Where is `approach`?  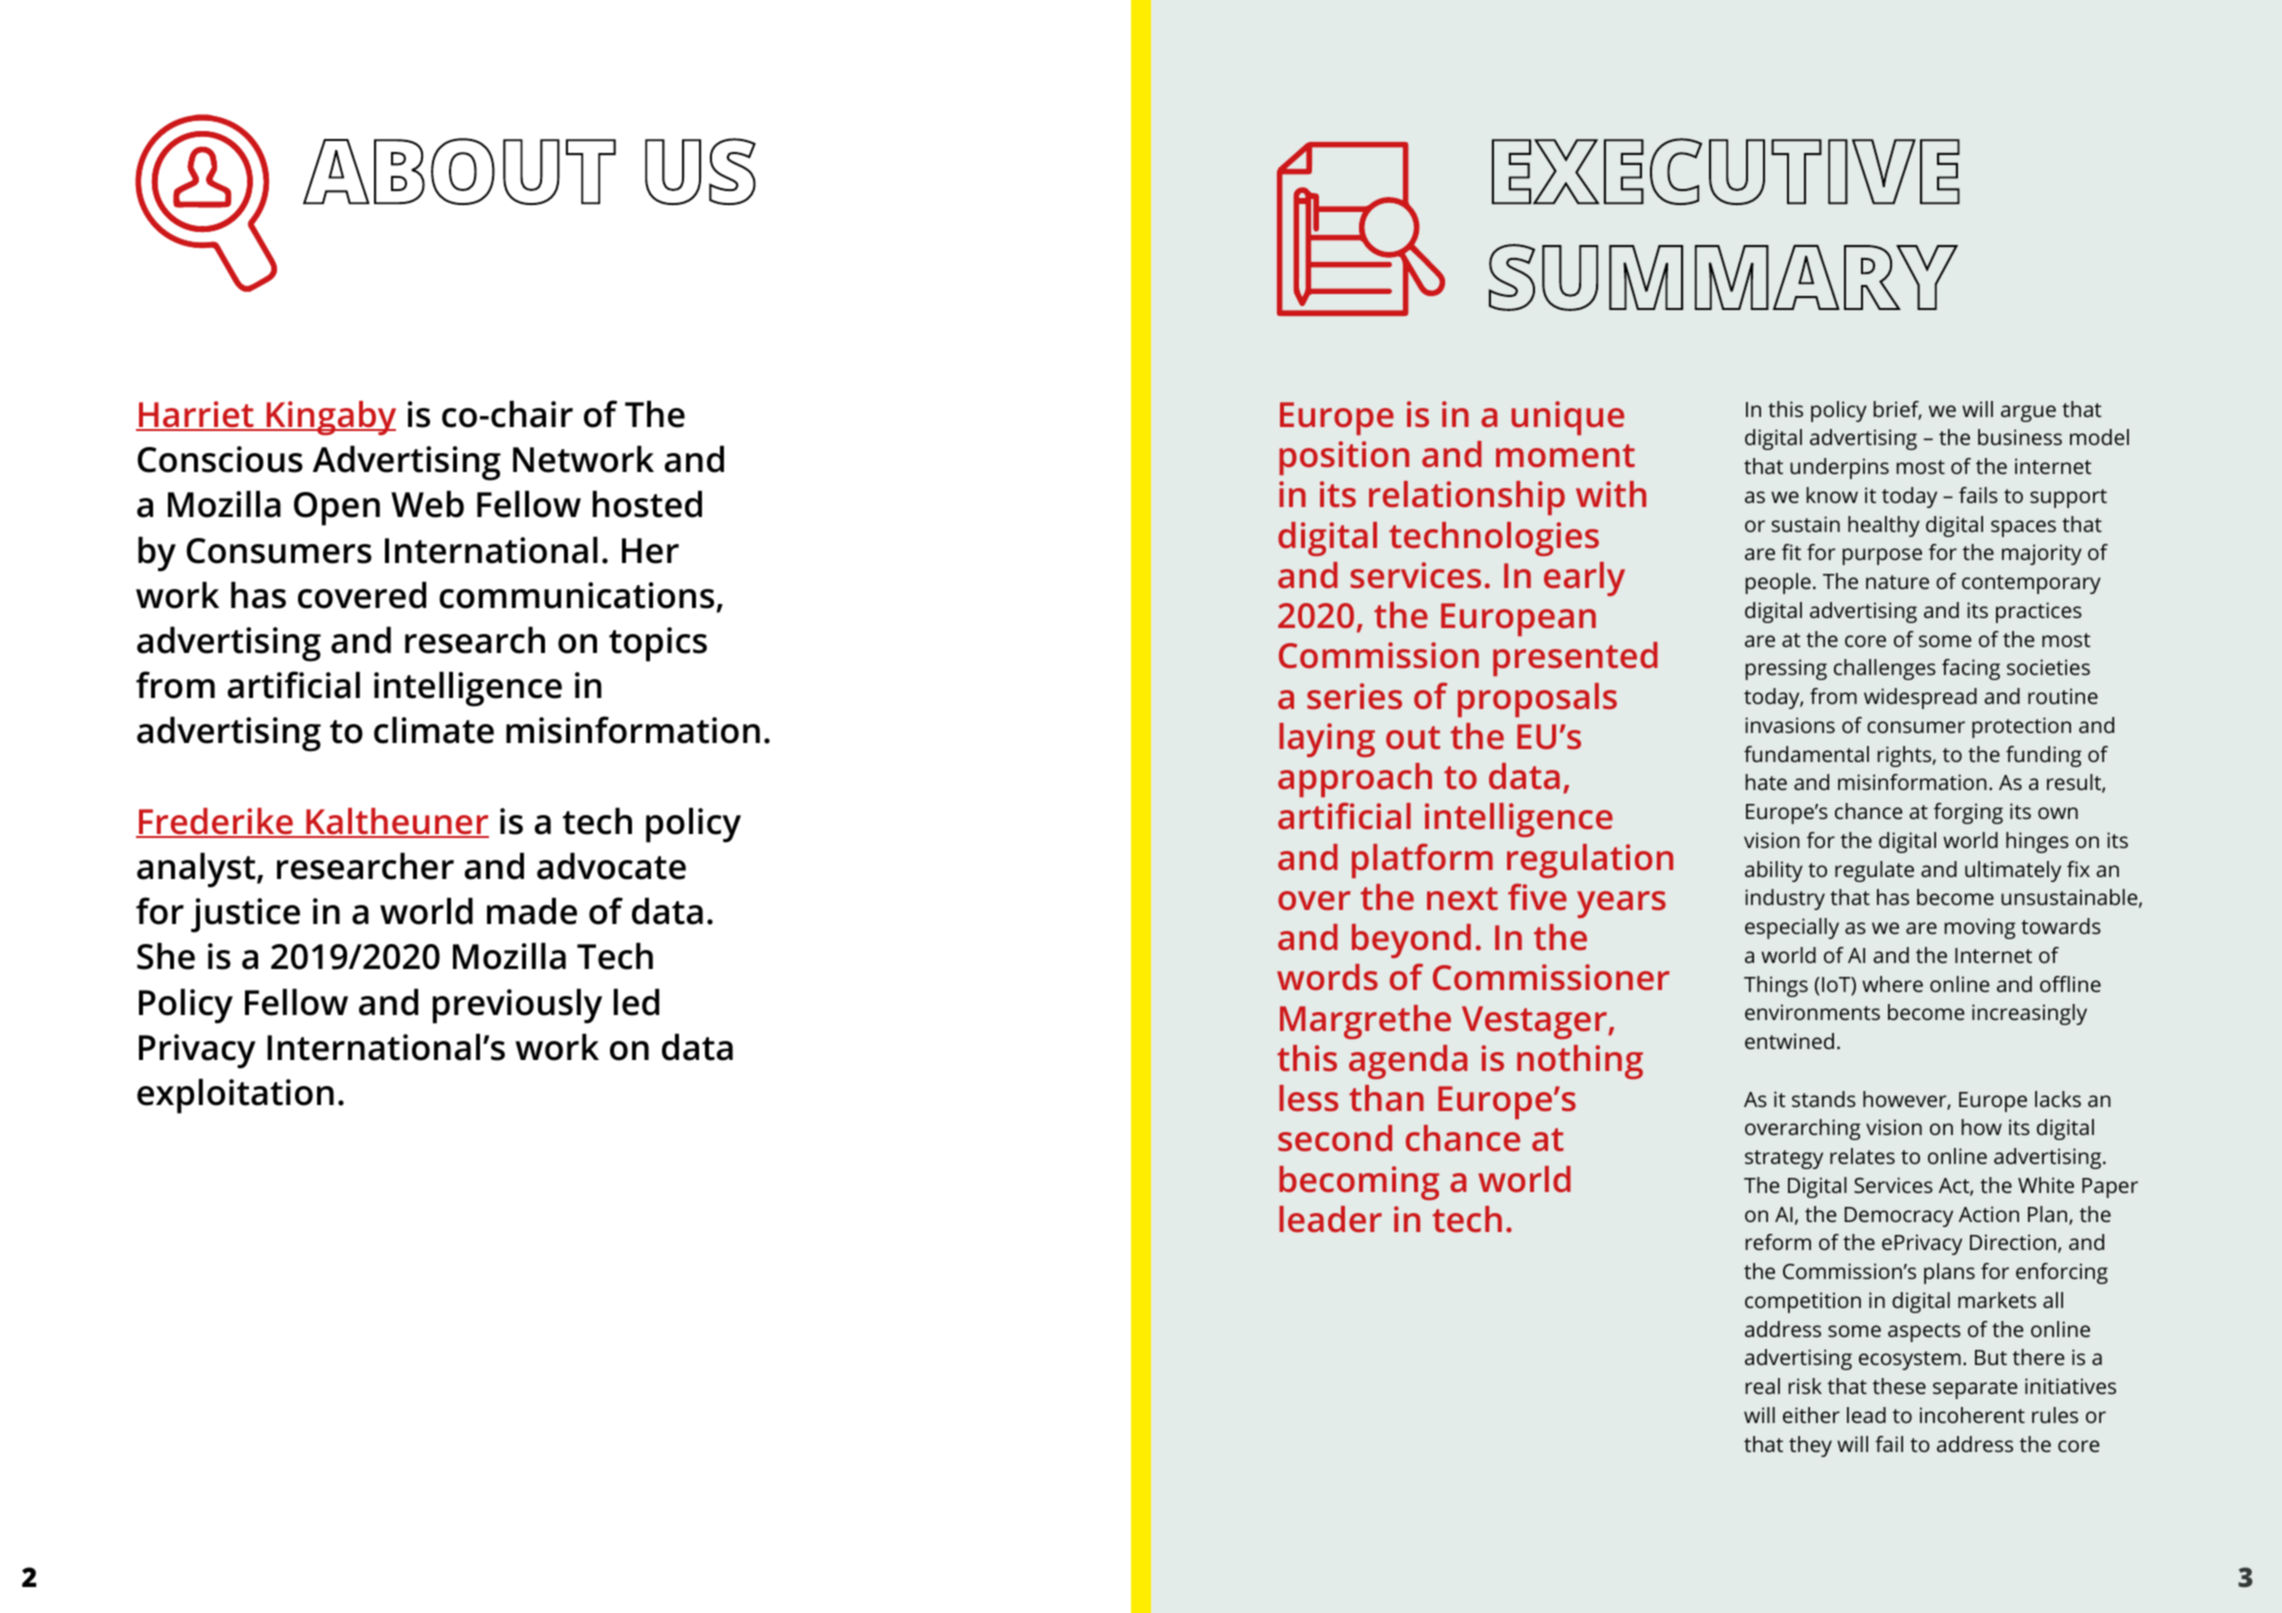
approach is located at coordinates (1355, 780).
